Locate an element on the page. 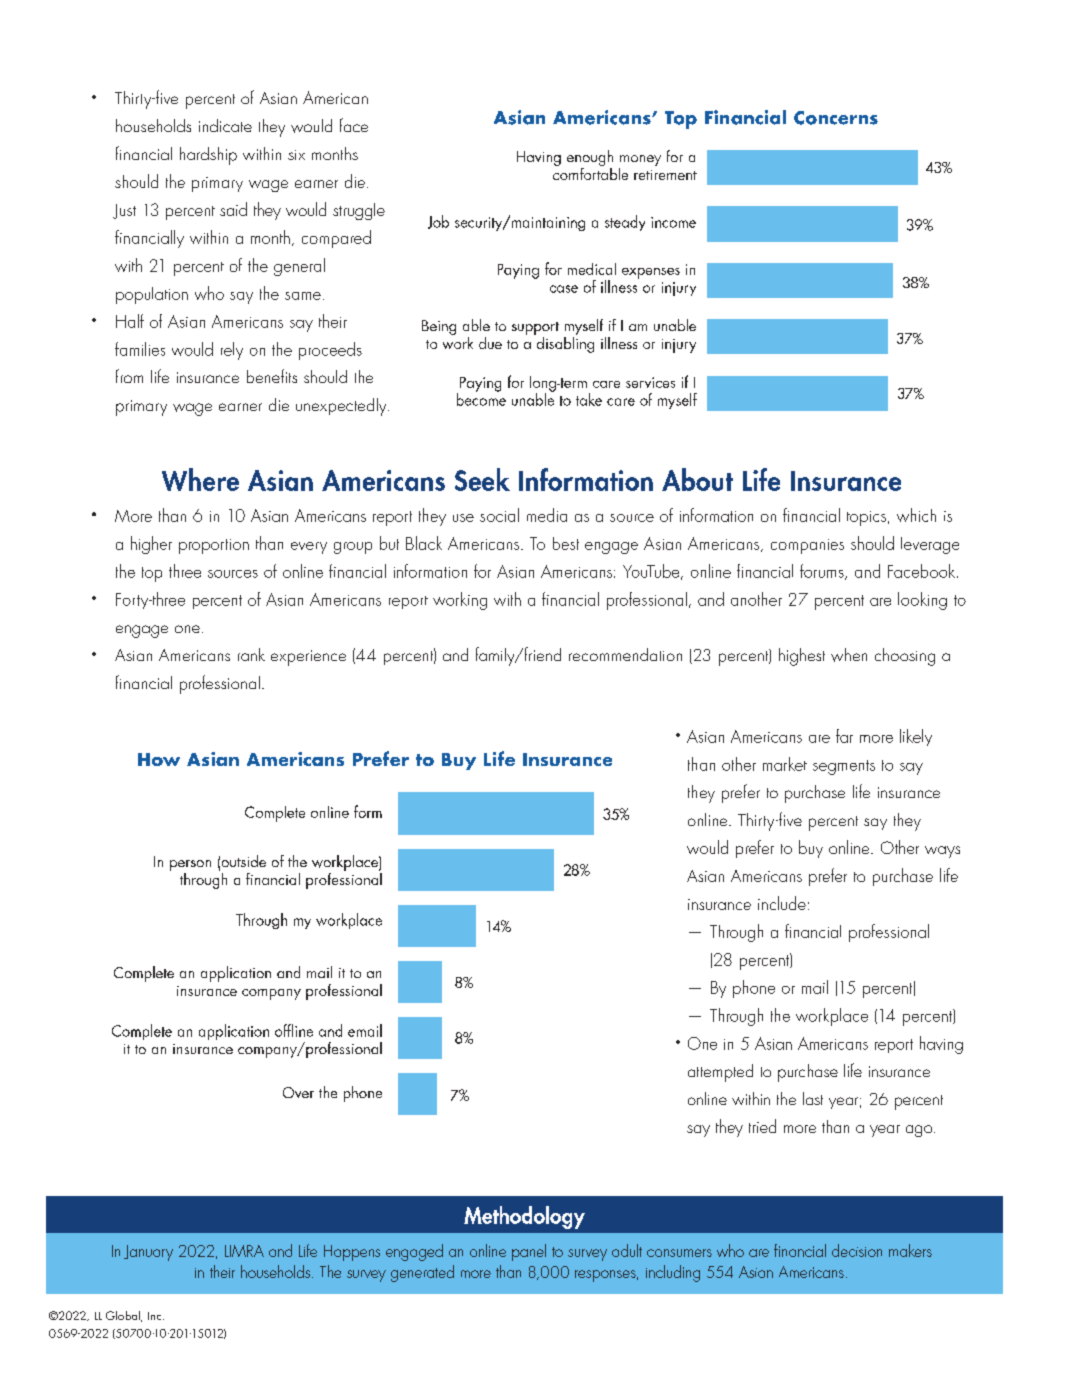 The image size is (1067, 1381). How is located at coordinates (159, 759).
